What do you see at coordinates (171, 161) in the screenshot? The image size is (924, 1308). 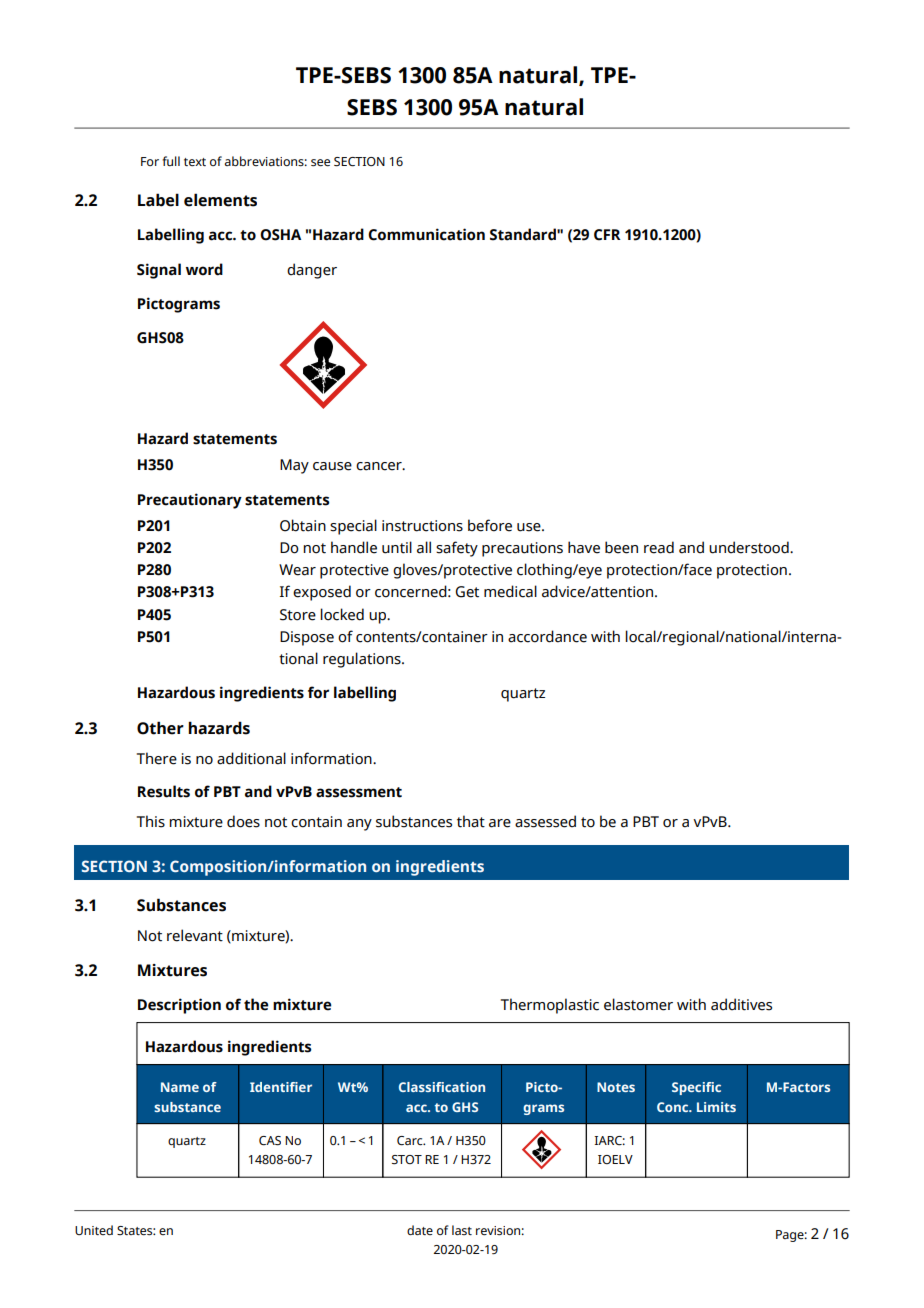 I see `full` at bounding box center [171, 161].
